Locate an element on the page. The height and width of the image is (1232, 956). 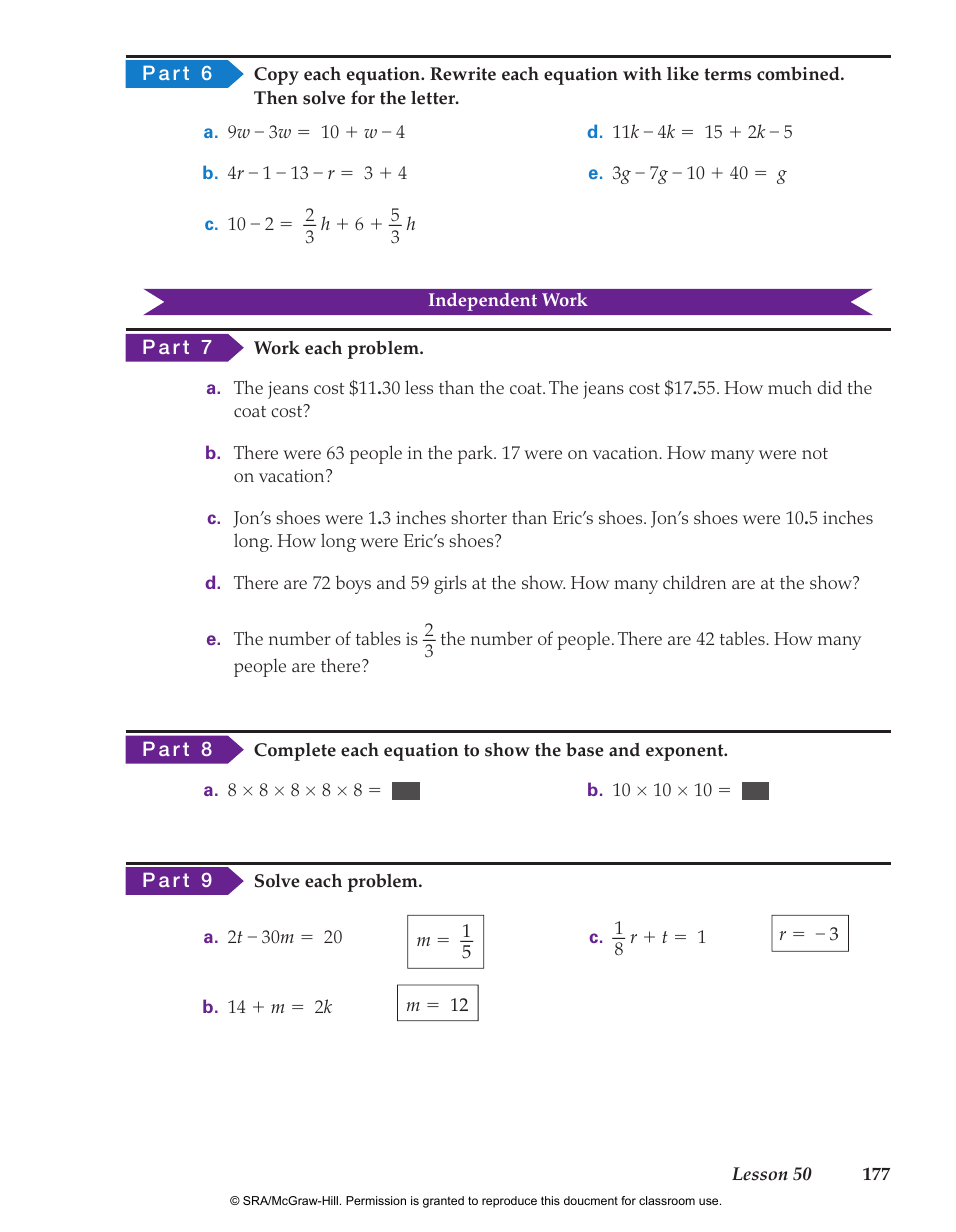
classroom is located at coordinates (667, 1200).
